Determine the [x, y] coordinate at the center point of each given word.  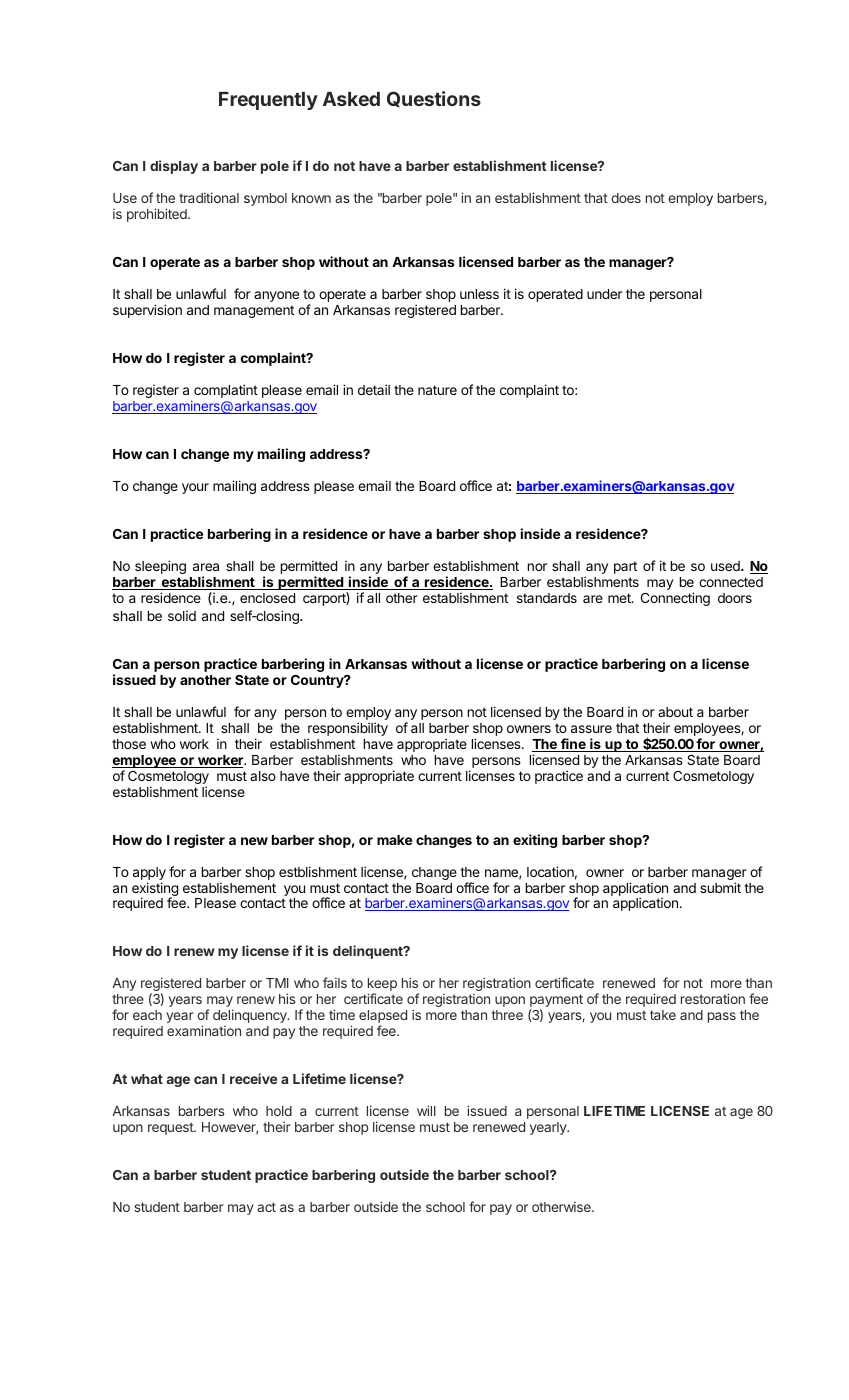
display [174, 167]
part [625, 567]
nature [437, 390]
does [626, 198]
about [675, 712]
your [195, 488]
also [263, 776]
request [171, 1128]
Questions [434, 99]
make [394, 840]
